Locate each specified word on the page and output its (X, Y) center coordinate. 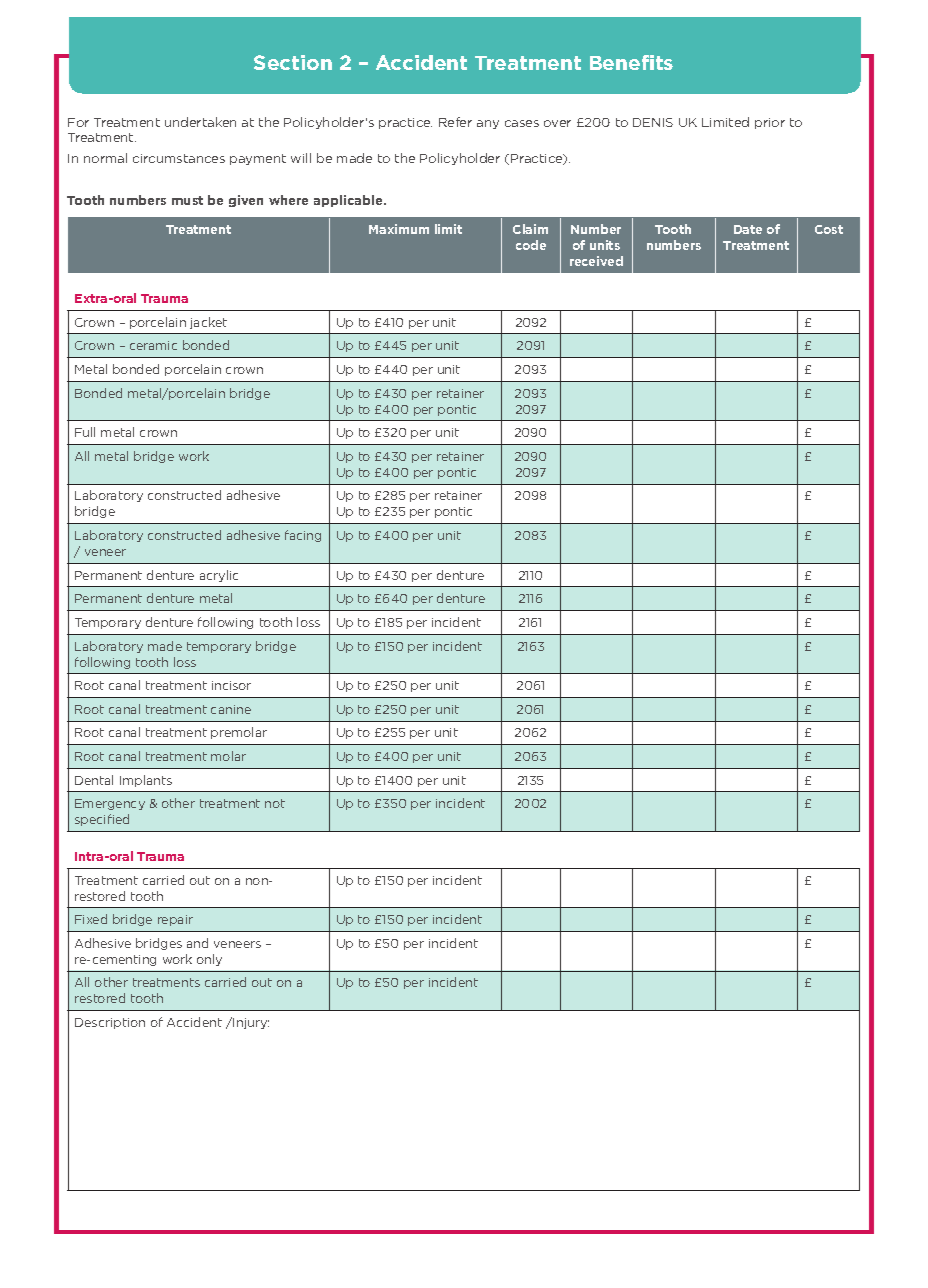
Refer (455, 122)
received (596, 261)
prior (770, 123)
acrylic (219, 576)
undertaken (200, 122)
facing (303, 536)
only (209, 960)
